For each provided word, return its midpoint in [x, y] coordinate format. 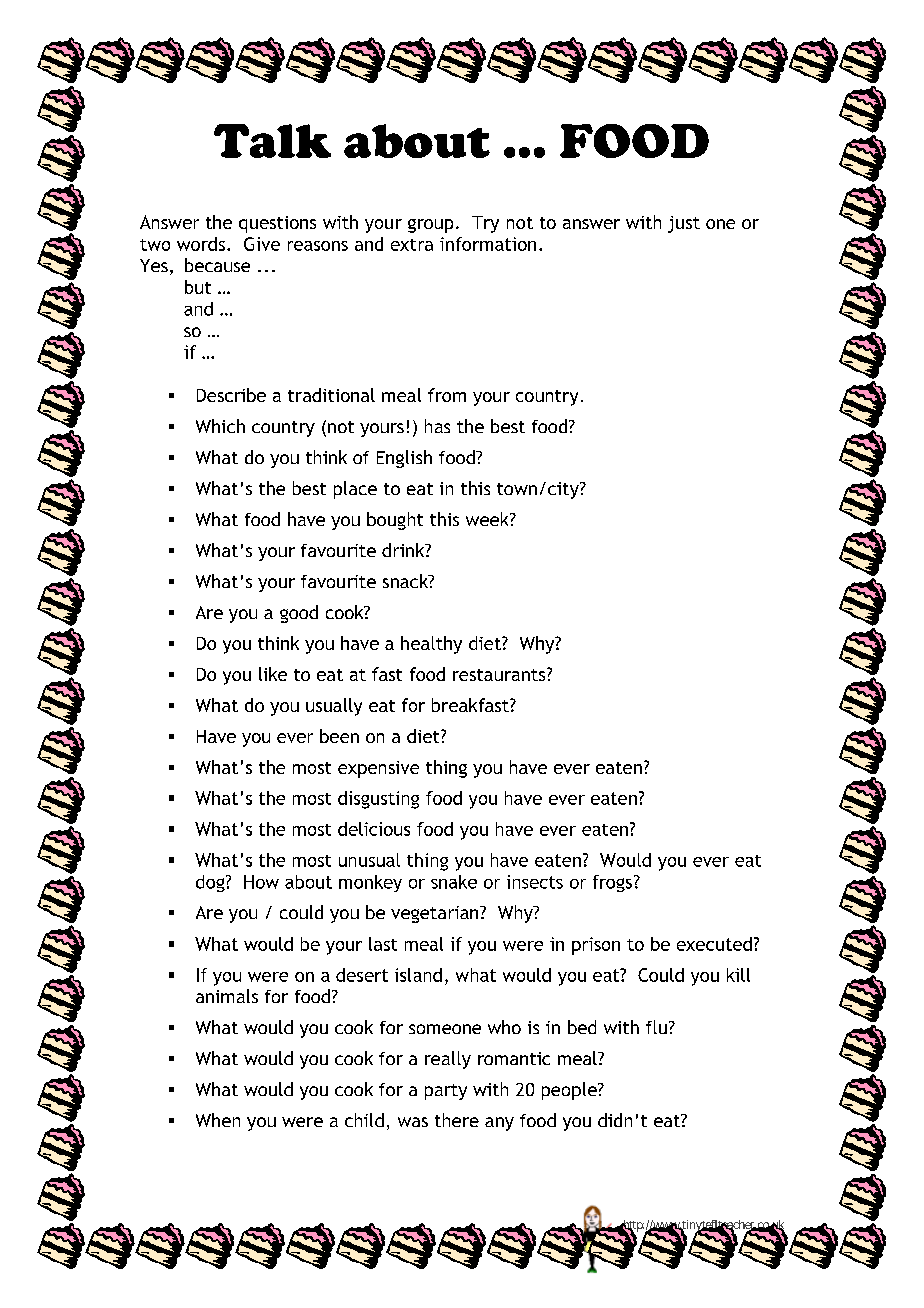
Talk [272, 141]
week [488, 519]
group [430, 226]
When [218, 1120]
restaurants [500, 674]
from [447, 395]
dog [211, 883]
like [273, 674]
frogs [614, 883]
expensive [378, 769]
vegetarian [436, 914]
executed [714, 944]
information [488, 244]
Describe [231, 395]
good [299, 614]
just [684, 224]
